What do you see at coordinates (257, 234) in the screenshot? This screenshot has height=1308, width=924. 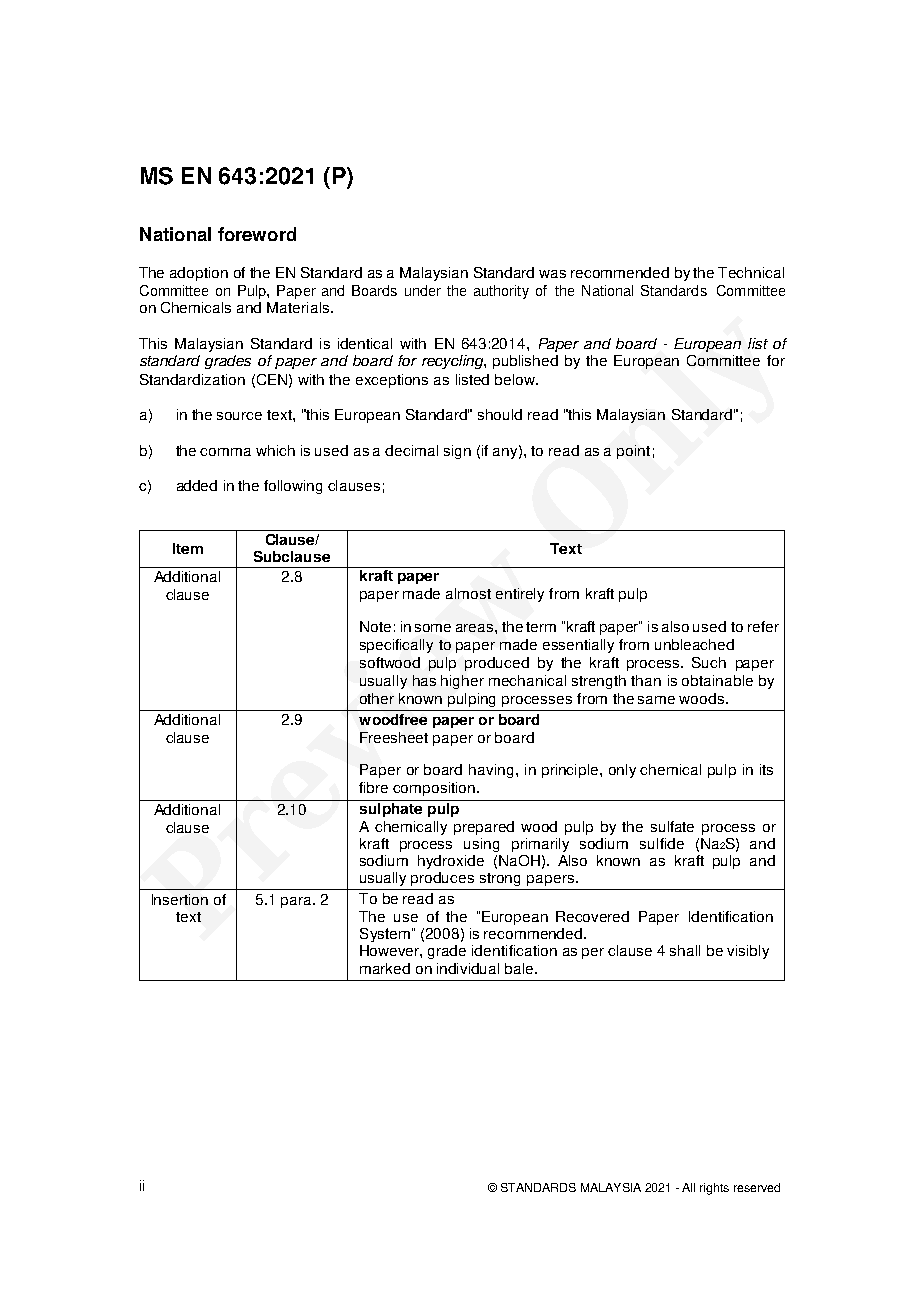 I see `foreword` at bounding box center [257, 234].
